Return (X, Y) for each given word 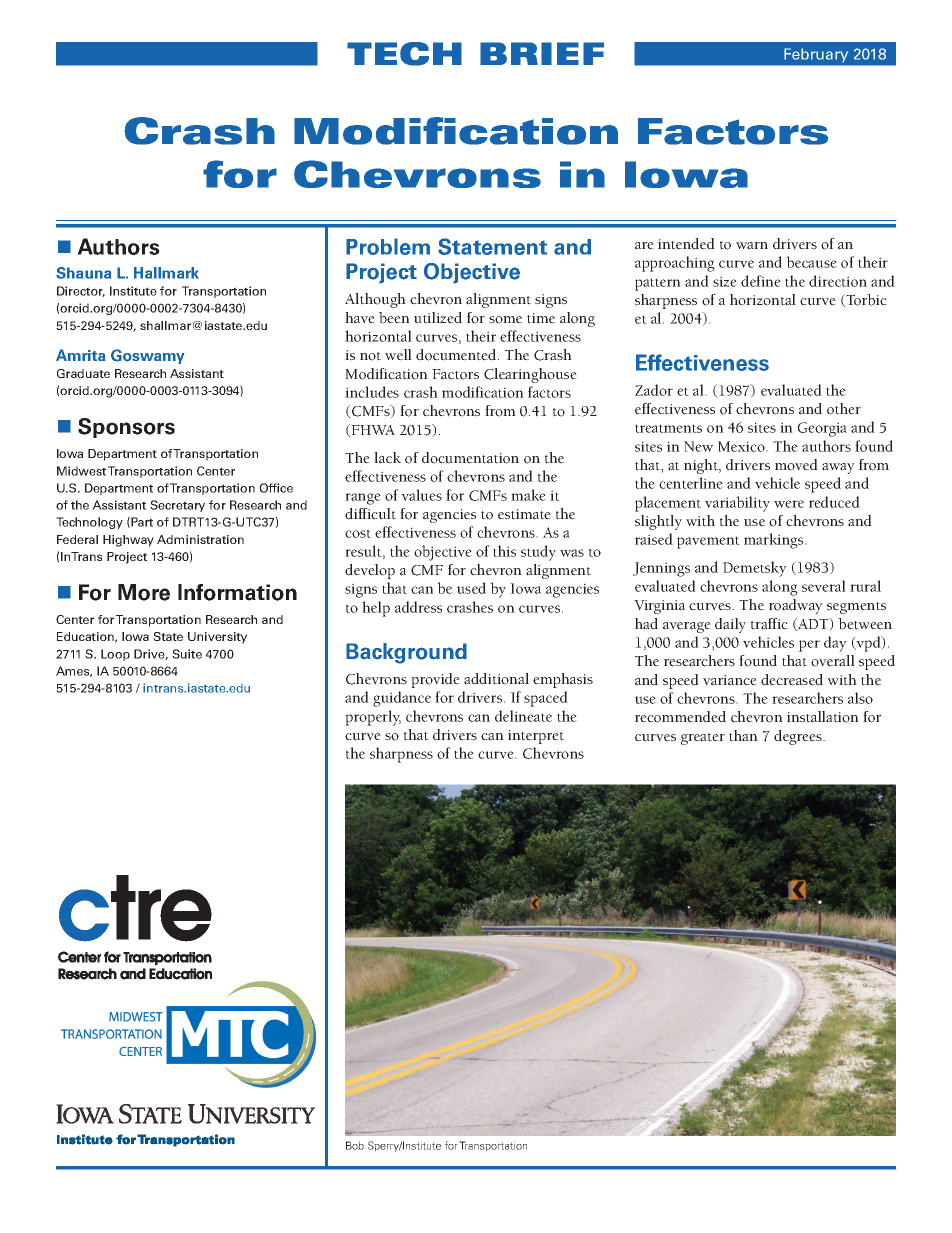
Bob (355, 1145)
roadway (796, 606)
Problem (388, 246)
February (816, 55)
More (144, 592)
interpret (536, 737)
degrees (799, 737)
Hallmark (166, 273)
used (471, 588)
